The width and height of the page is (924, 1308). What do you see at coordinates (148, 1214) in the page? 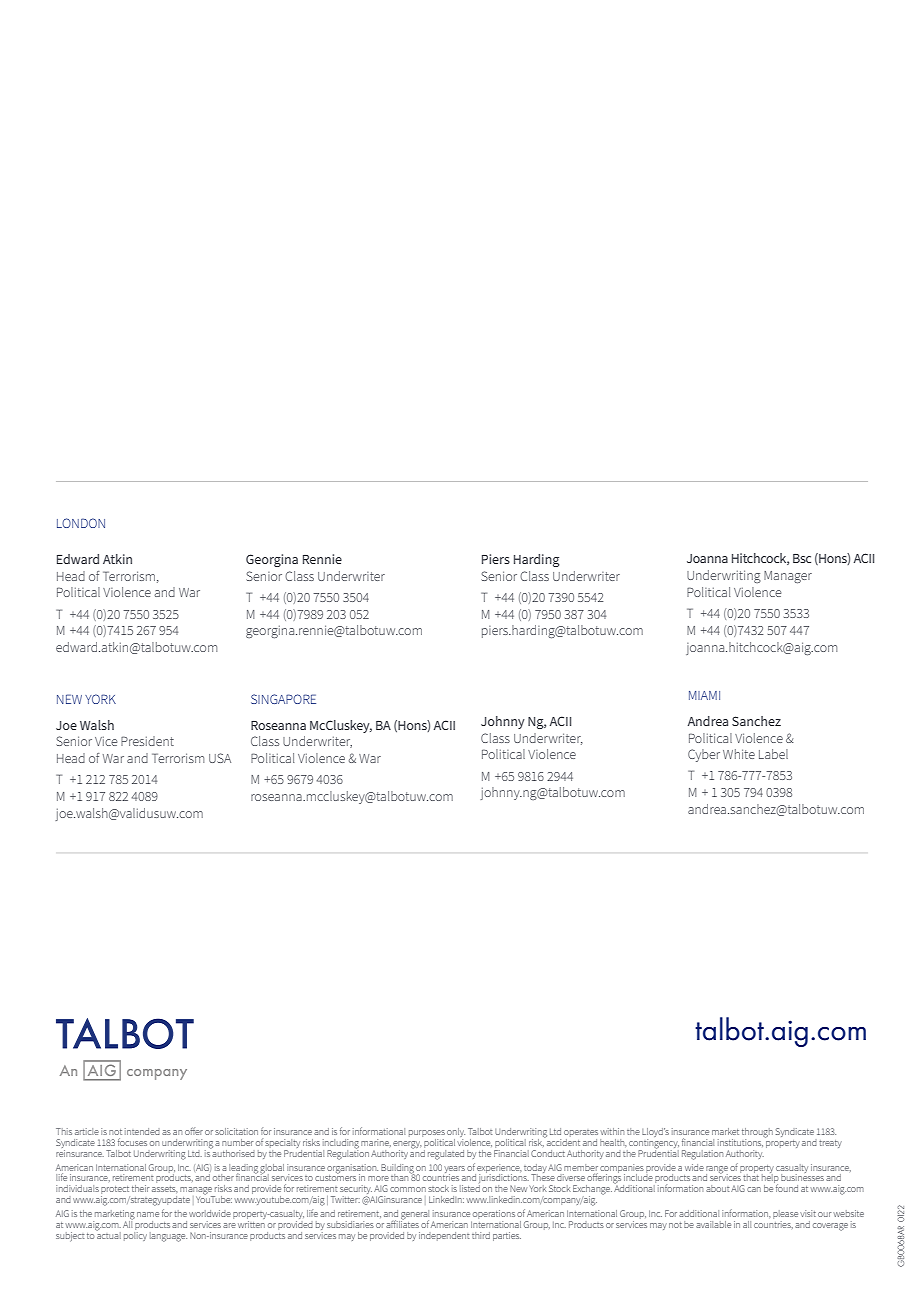
I see `name` at bounding box center [148, 1214].
